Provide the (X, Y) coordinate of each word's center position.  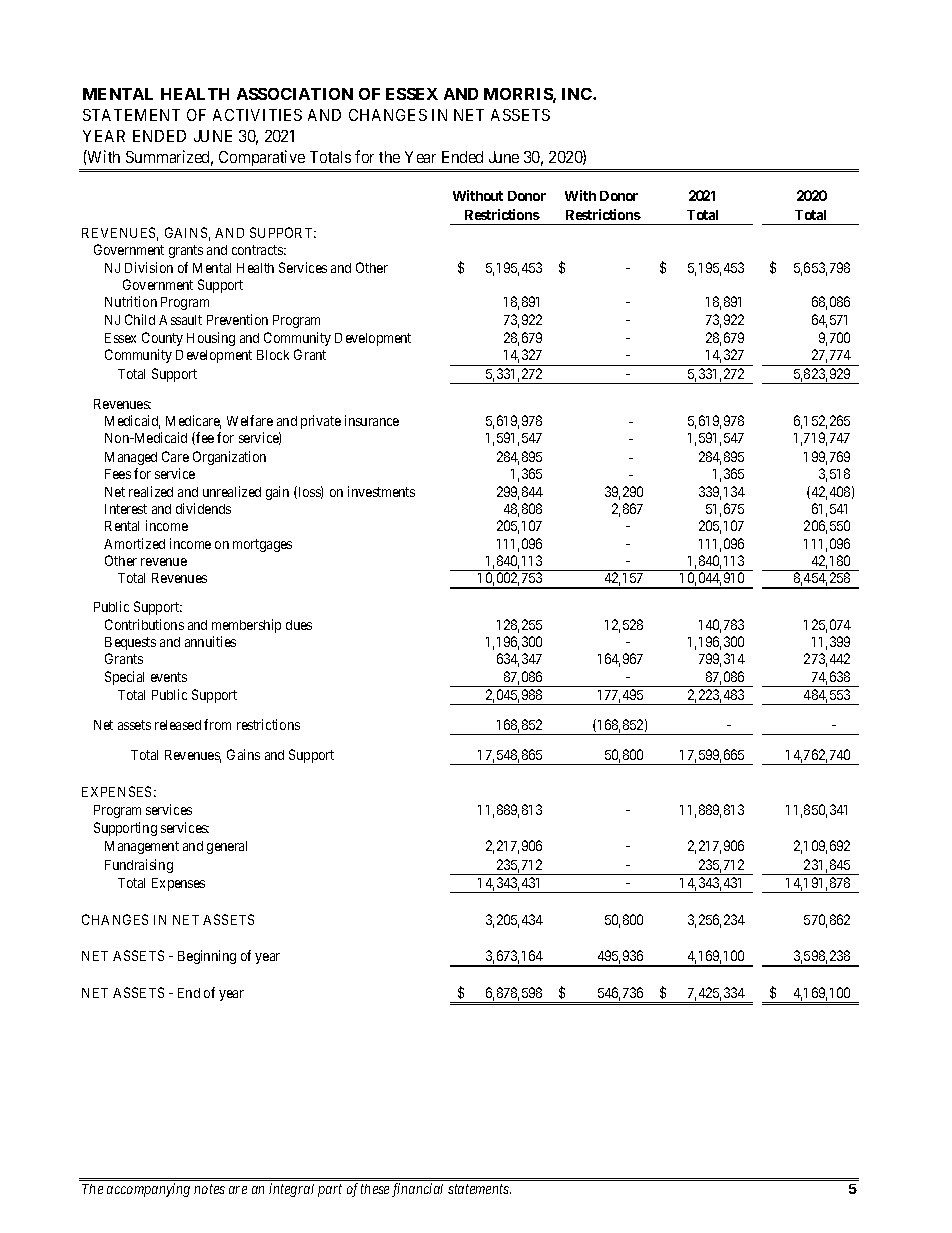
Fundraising (139, 866)
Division (149, 267)
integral (291, 1190)
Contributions (144, 624)
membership (246, 626)
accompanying (148, 1190)
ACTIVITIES (257, 115)
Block (273, 355)
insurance (372, 420)
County (162, 339)
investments (381, 491)
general (227, 847)
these (375, 1189)
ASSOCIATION (295, 94)
